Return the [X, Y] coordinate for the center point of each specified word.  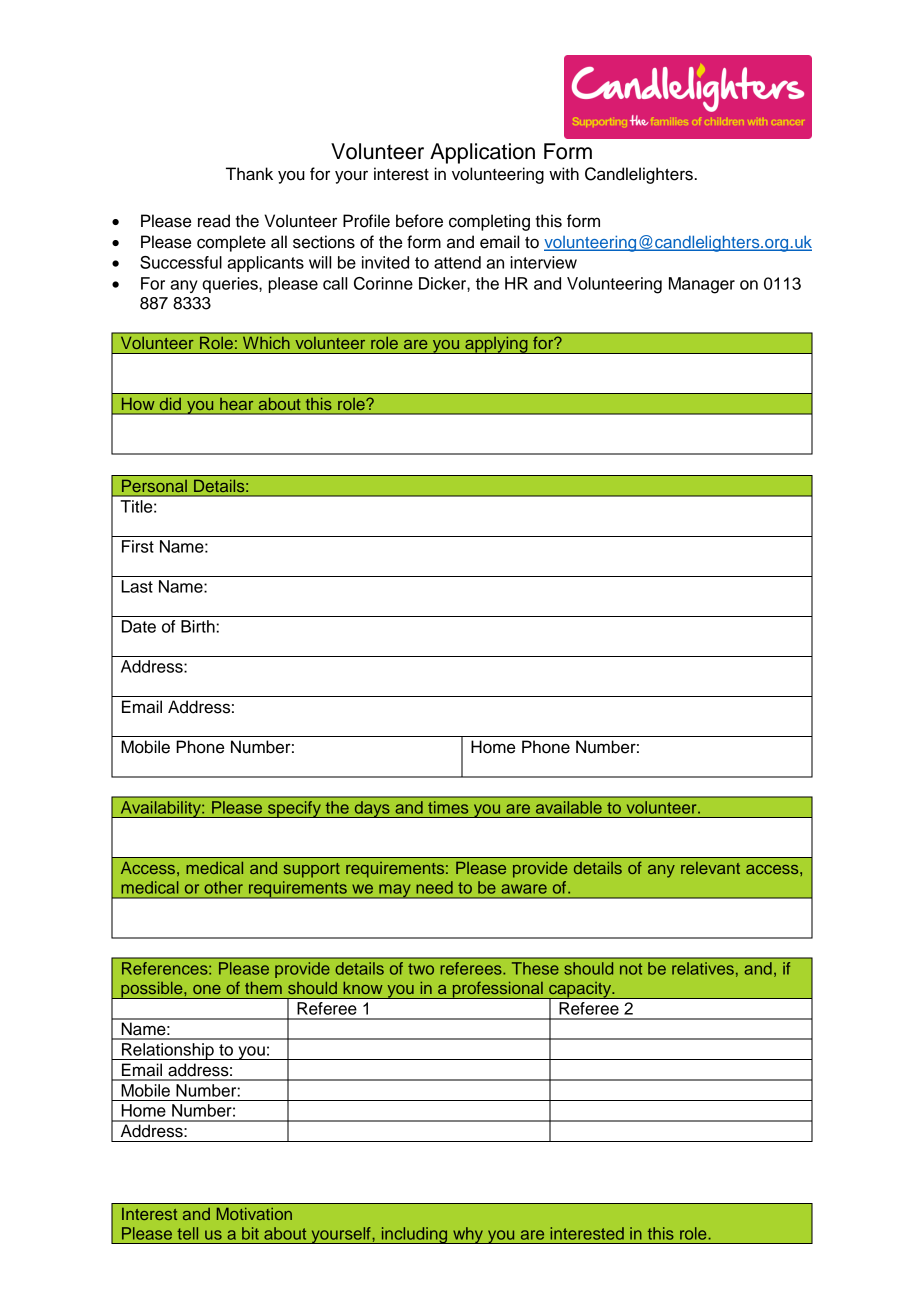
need [434, 887]
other [223, 887]
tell [187, 1233]
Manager [702, 285]
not [631, 969]
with [564, 173]
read [214, 221]
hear [236, 404]
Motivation [254, 1214]
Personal [154, 486]
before [419, 221]
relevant [710, 868]
